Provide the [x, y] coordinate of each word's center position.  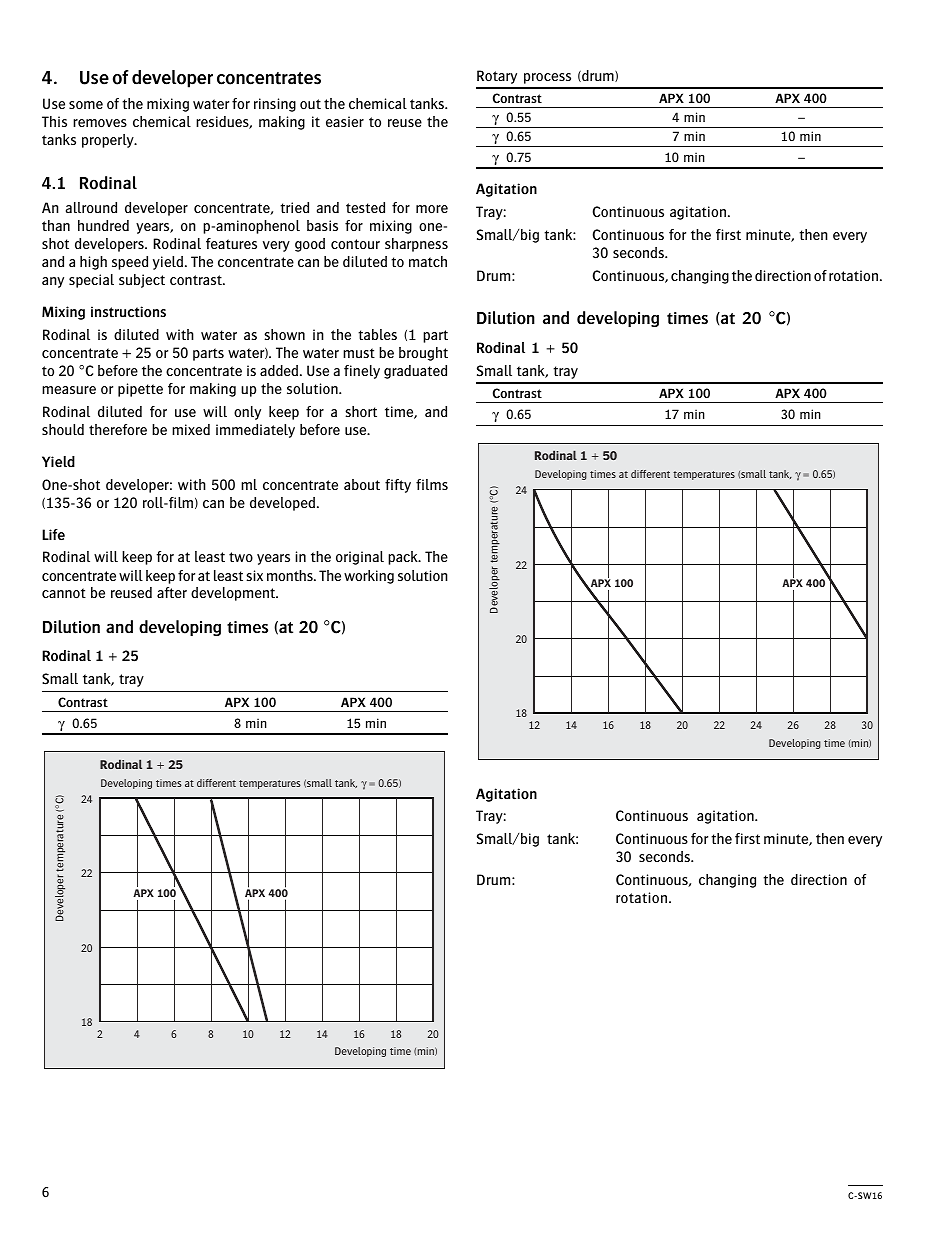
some [86, 105]
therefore [118, 429]
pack [404, 558]
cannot [64, 593]
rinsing [275, 105]
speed [130, 263]
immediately [255, 431]
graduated [415, 372]
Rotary [497, 77]
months [291, 575]
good [310, 245]
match [428, 261]
